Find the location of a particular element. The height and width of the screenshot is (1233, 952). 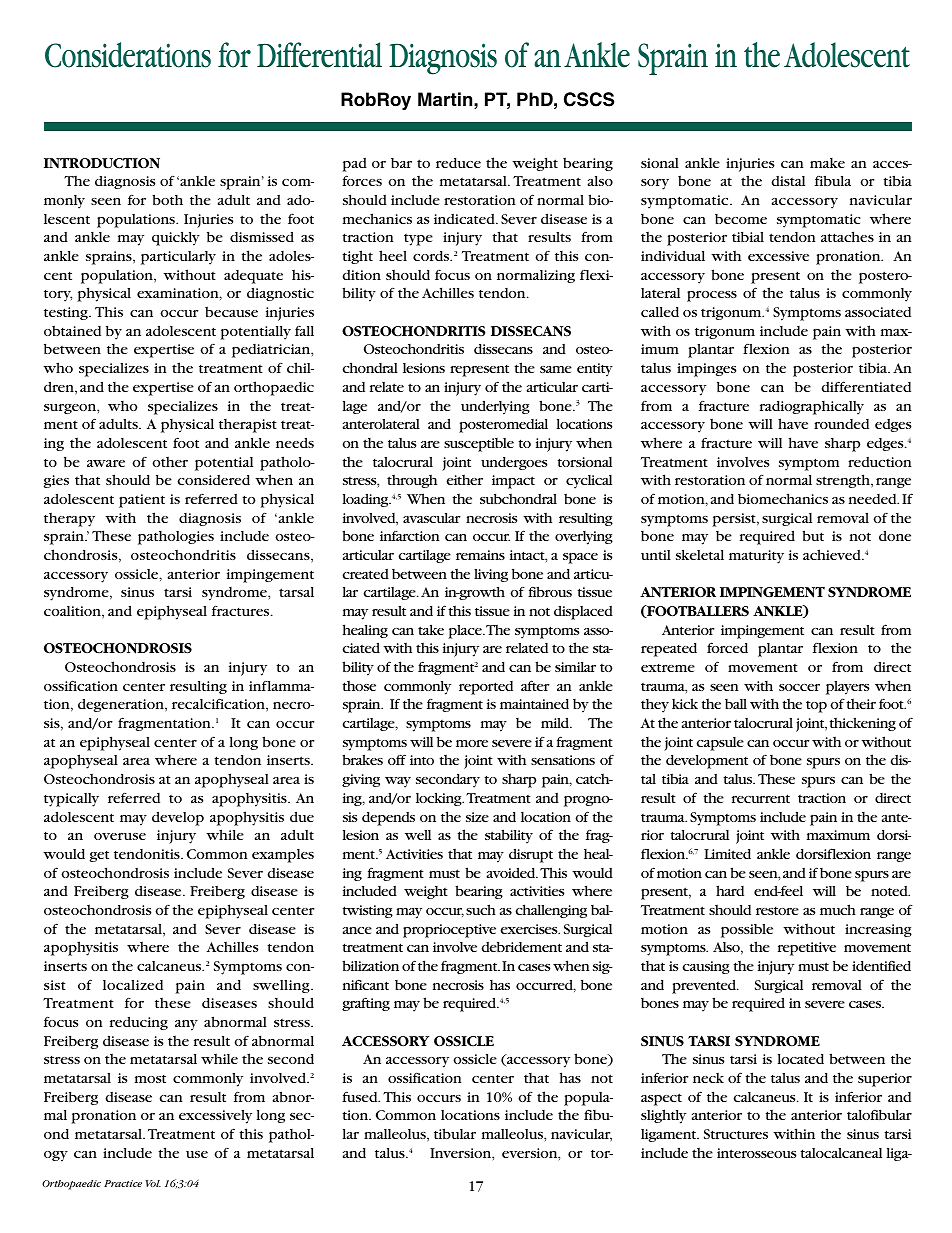

Practice is located at coordinates (123, 1183).
